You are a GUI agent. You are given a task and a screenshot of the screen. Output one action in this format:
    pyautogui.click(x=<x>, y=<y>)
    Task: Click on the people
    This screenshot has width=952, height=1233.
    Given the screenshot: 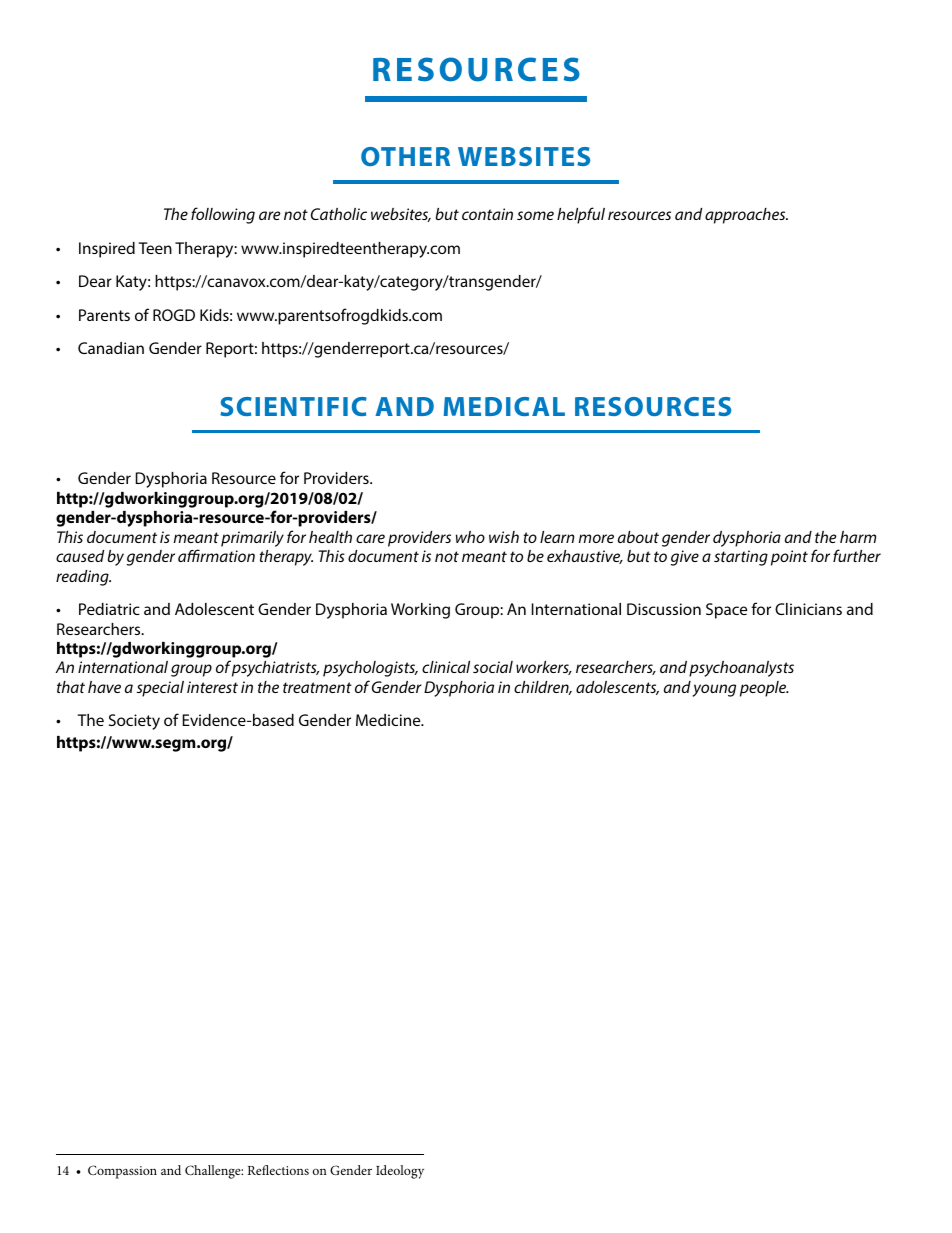 What is the action you would take?
    pyautogui.click(x=764, y=689)
